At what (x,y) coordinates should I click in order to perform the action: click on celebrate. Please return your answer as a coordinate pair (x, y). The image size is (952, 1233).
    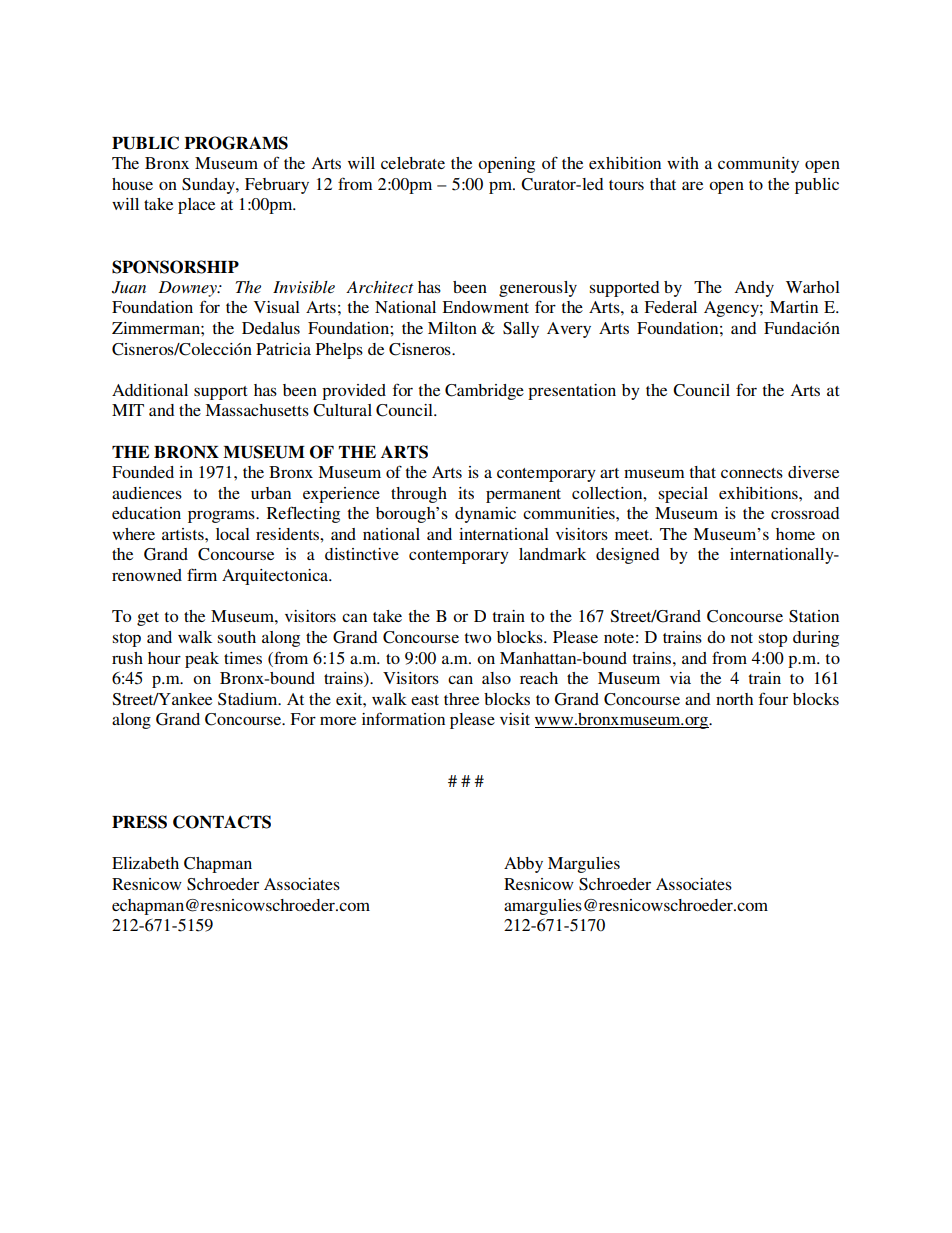
    Looking at the image, I should click on (413, 163).
